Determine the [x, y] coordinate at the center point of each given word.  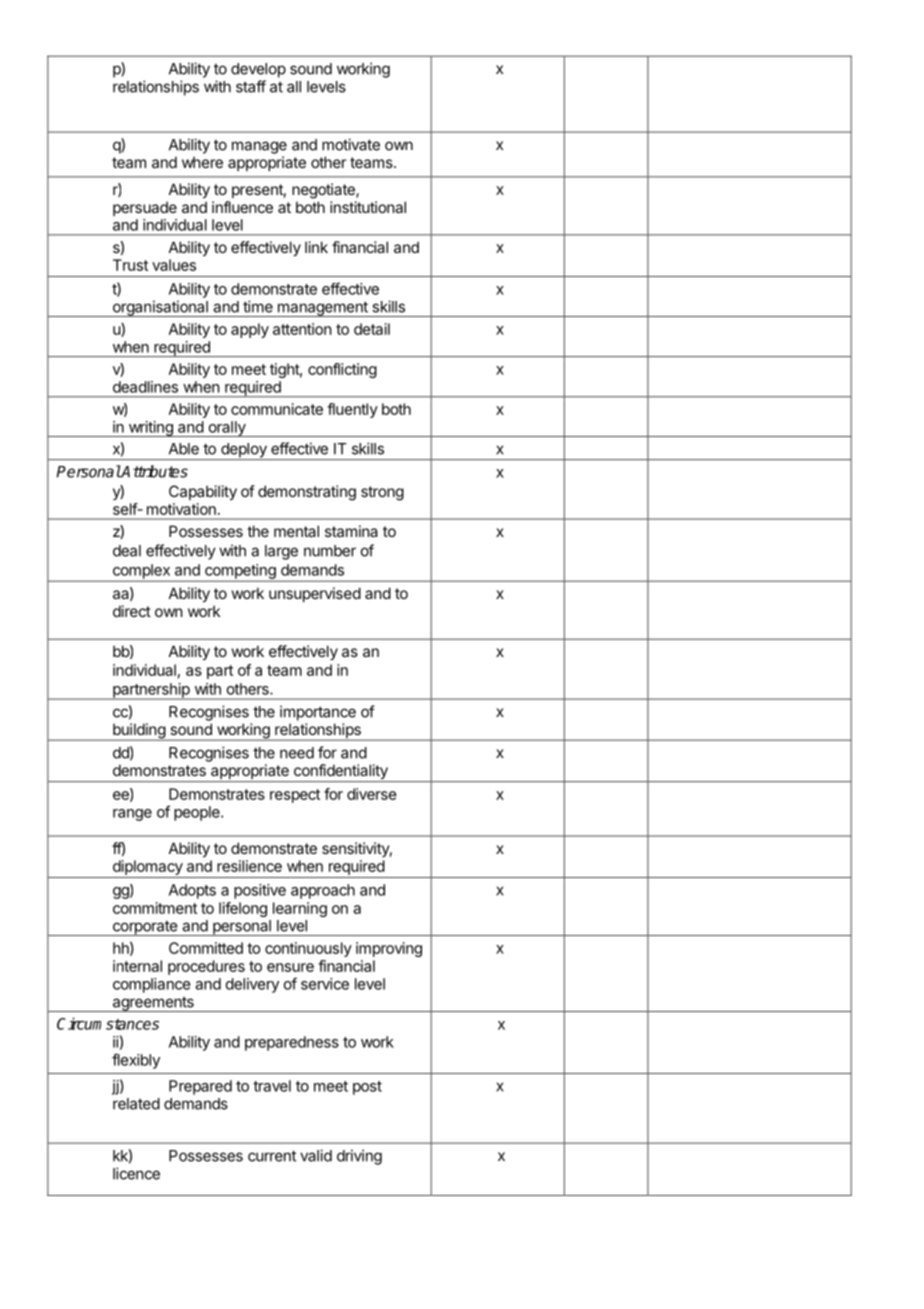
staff [251, 86]
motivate [351, 144]
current [272, 1156]
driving [359, 1157]
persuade [145, 208]
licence [136, 1173]
